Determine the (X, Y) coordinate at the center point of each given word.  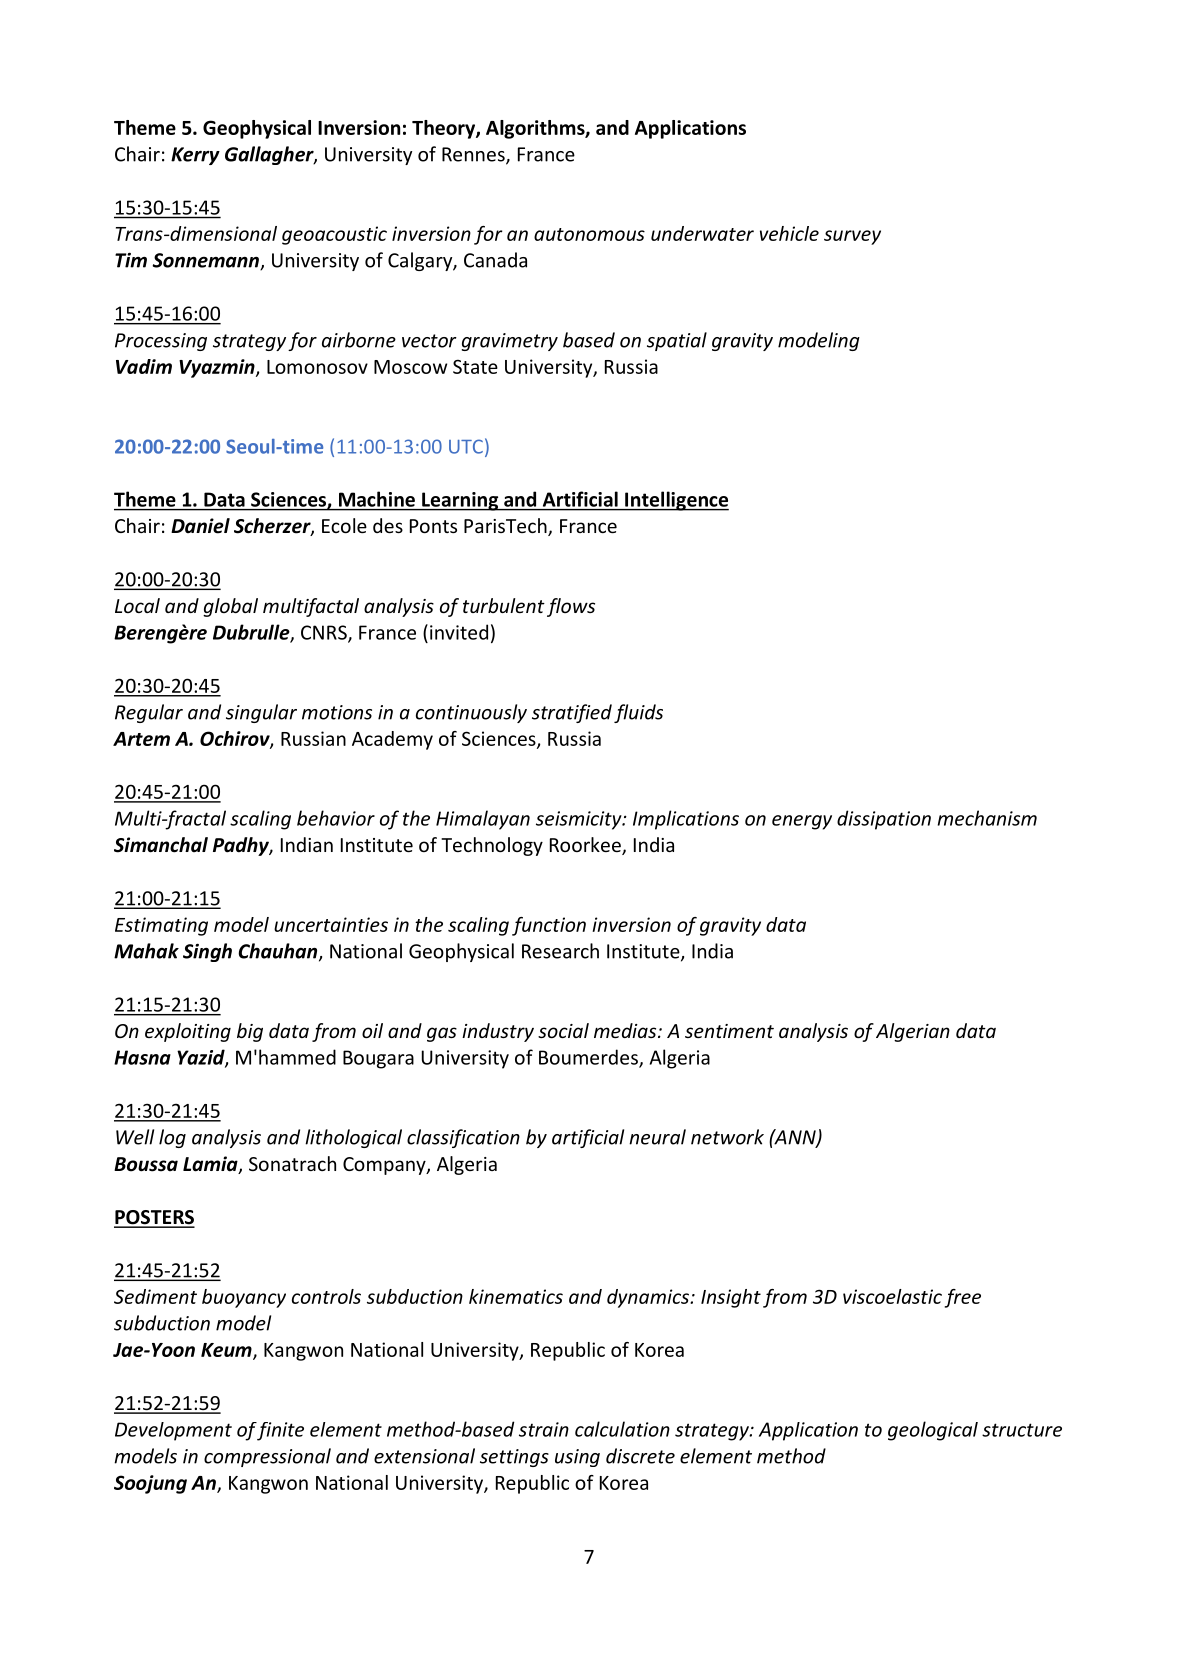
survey (852, 237)
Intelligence (676, 501)
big (250, 1032)
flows (571, 607)
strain (544, 1429)
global (230, 607)
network (727, 1137)
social (563, 1030)
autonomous (589, 234)
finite (280, 1431)
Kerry (195, 156)
